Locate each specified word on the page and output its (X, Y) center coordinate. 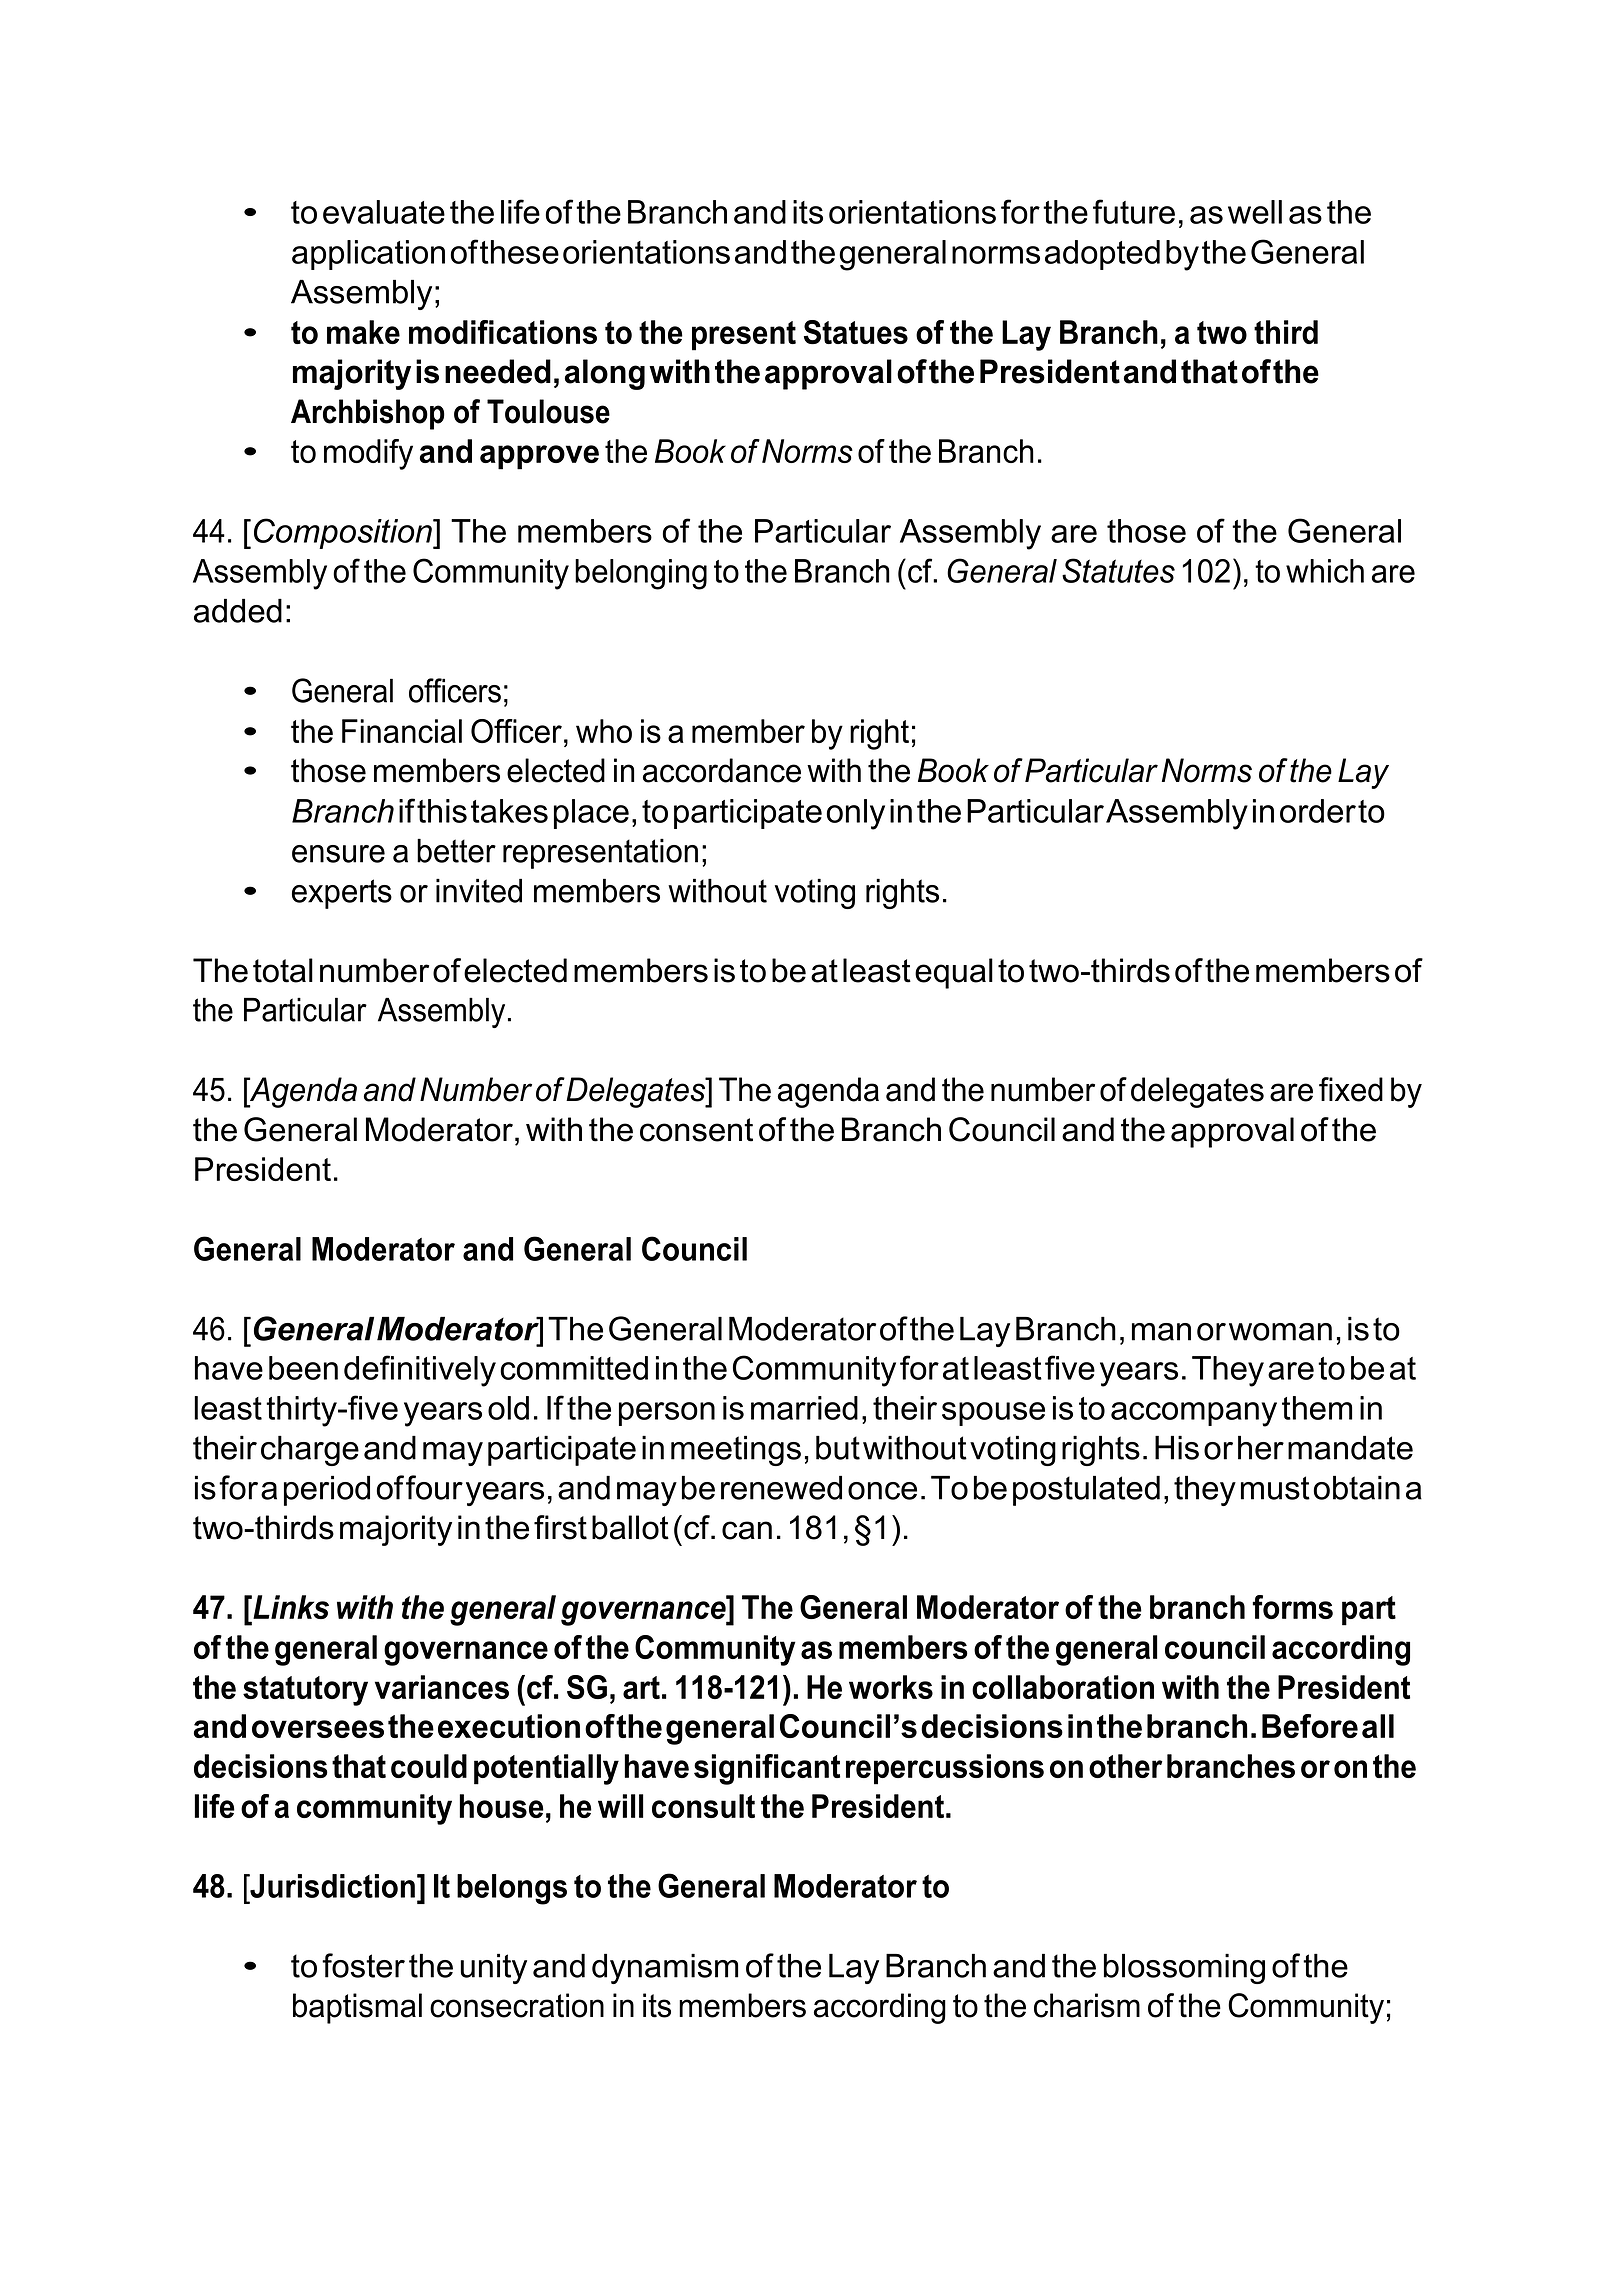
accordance (722, 770)
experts (342, 894)
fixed (1351, 1089)
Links (290, 1607)
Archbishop (368, 414)
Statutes (1118, 570)
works (891, 1687)
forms (1292, 1607)
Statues (856, 332)
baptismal (357, 2008)
